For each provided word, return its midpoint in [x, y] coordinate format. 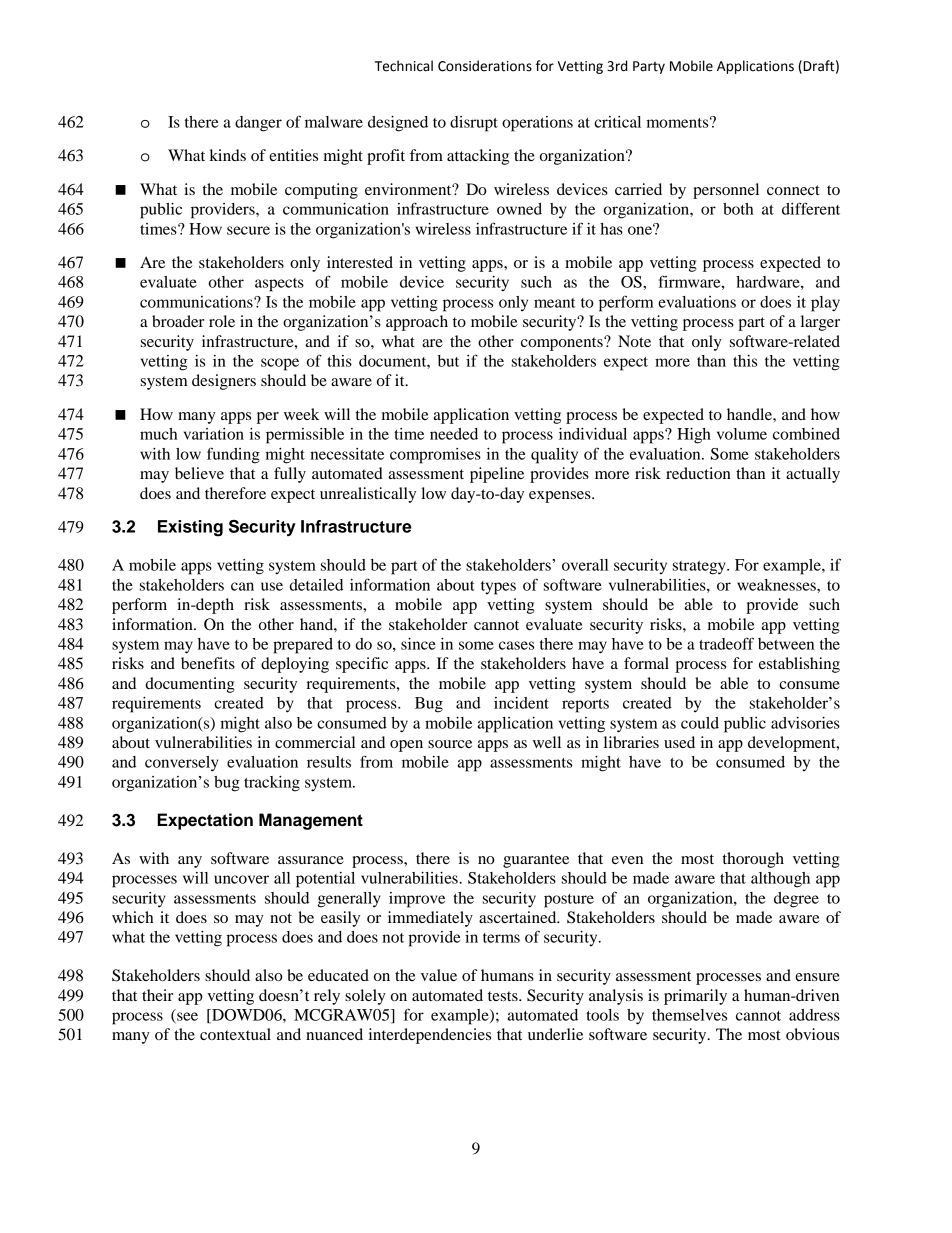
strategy [700, 568]
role [222, 321]
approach [417, 323]
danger [258, 124]
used [679, 742]
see [186, 1017]
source [450, 744]
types [498, 588]
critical [617, 122]
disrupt [474, 124]
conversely [182, 764]
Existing [190, 528]
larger [820, 323]
